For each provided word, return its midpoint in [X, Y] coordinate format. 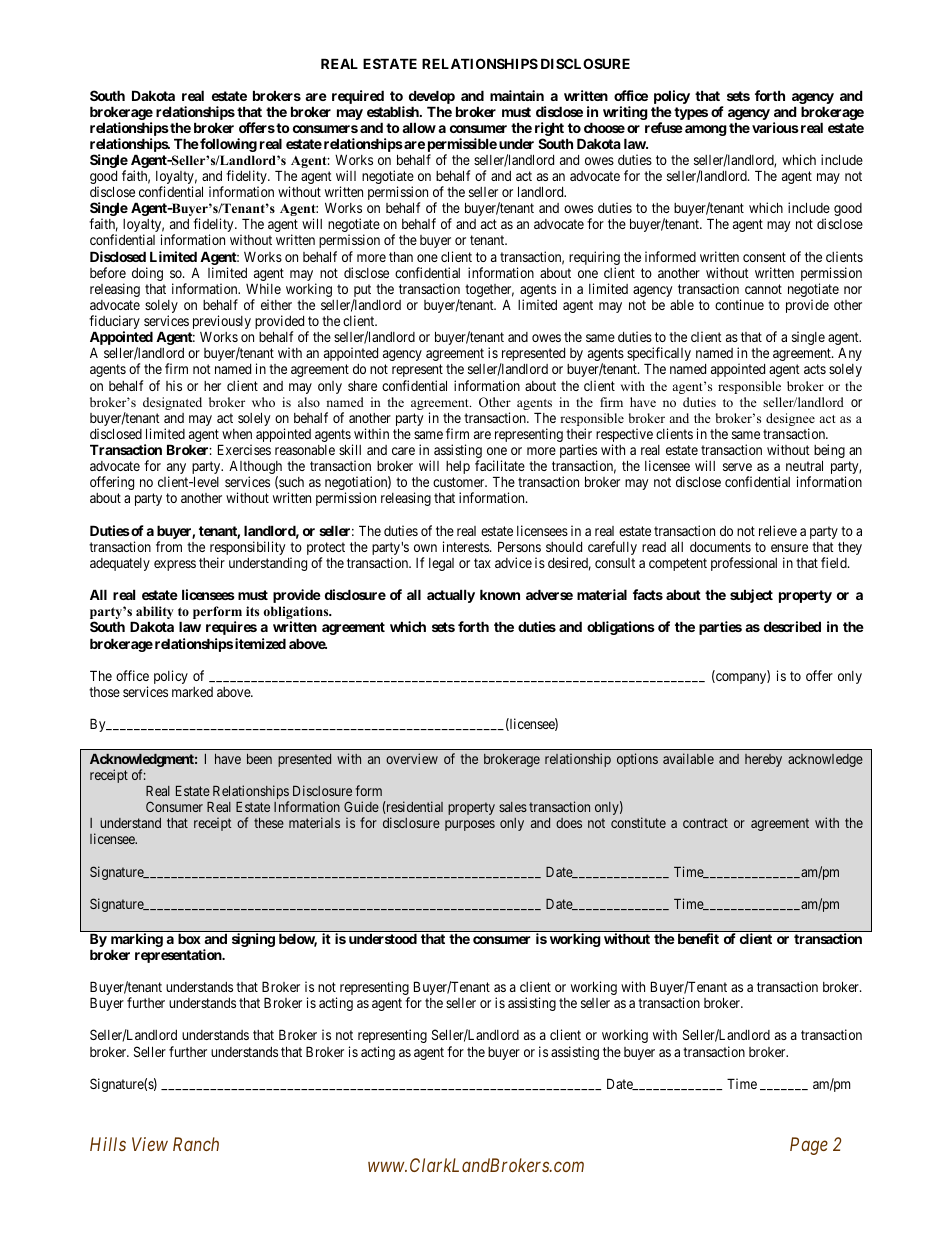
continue [739, 304]
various [775, 127]
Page [809, 1146]
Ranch [196, 1144]
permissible [462, 146]
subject [751, 596]
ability [155, 614]
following [227, 145]
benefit [698, 938]
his [174, 385]
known [500, 594]
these [269, 823]
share [362, 385]
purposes [470, 825]
